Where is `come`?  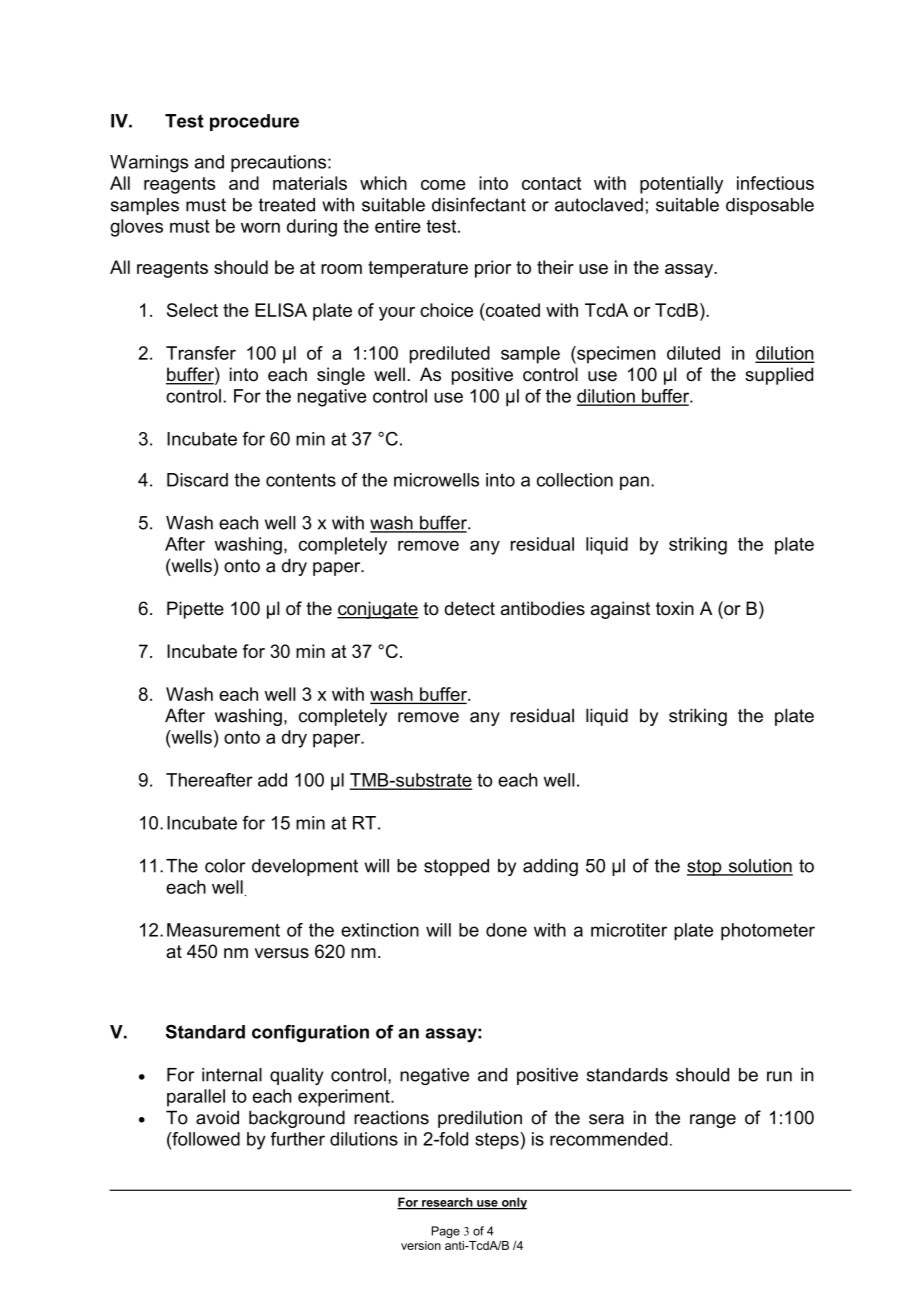 come is located at coordinates (443, 185).
